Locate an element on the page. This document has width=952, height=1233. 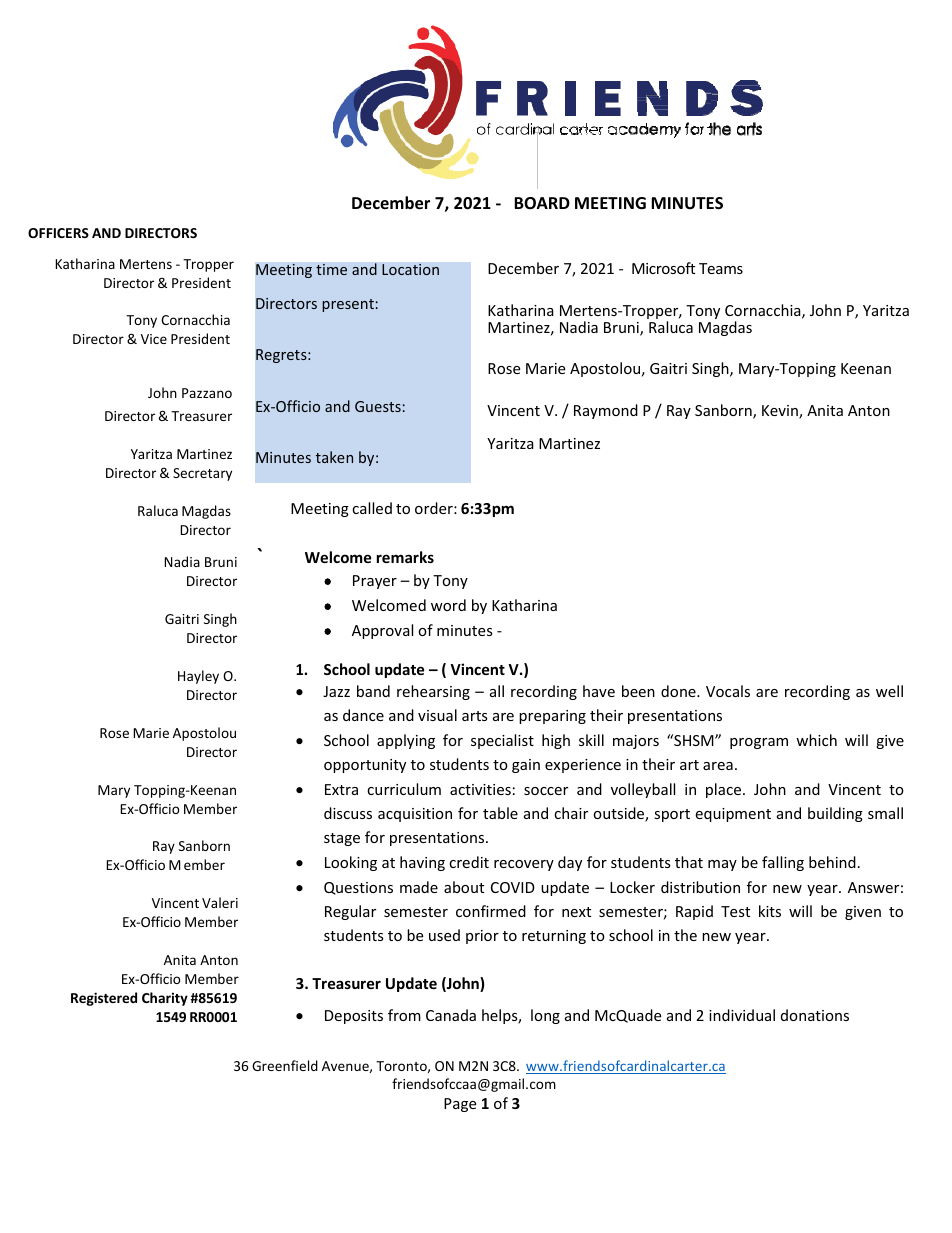
Hayley is located at coordinates (198, 677).
